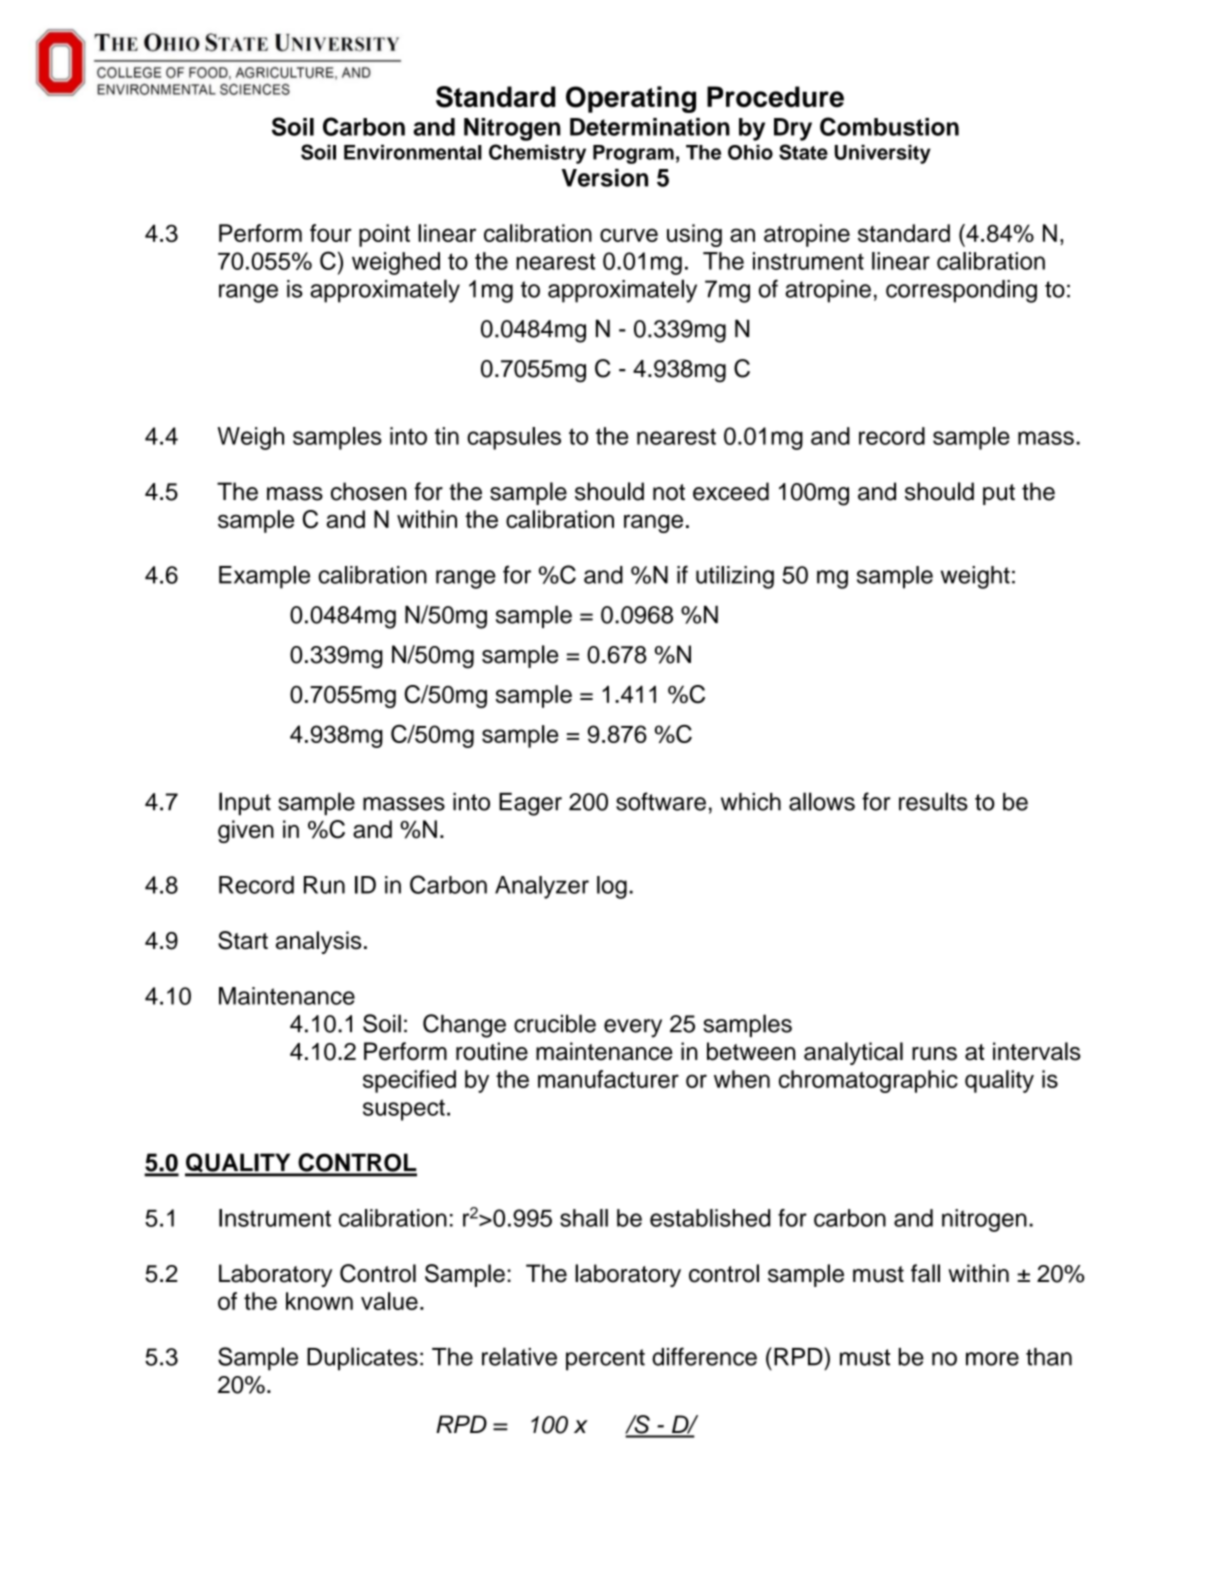 This screenshot has width=1231, height=1593. Describe the element at coordinates (605, 1360) in the screenshot. I see `percent` at that location.
